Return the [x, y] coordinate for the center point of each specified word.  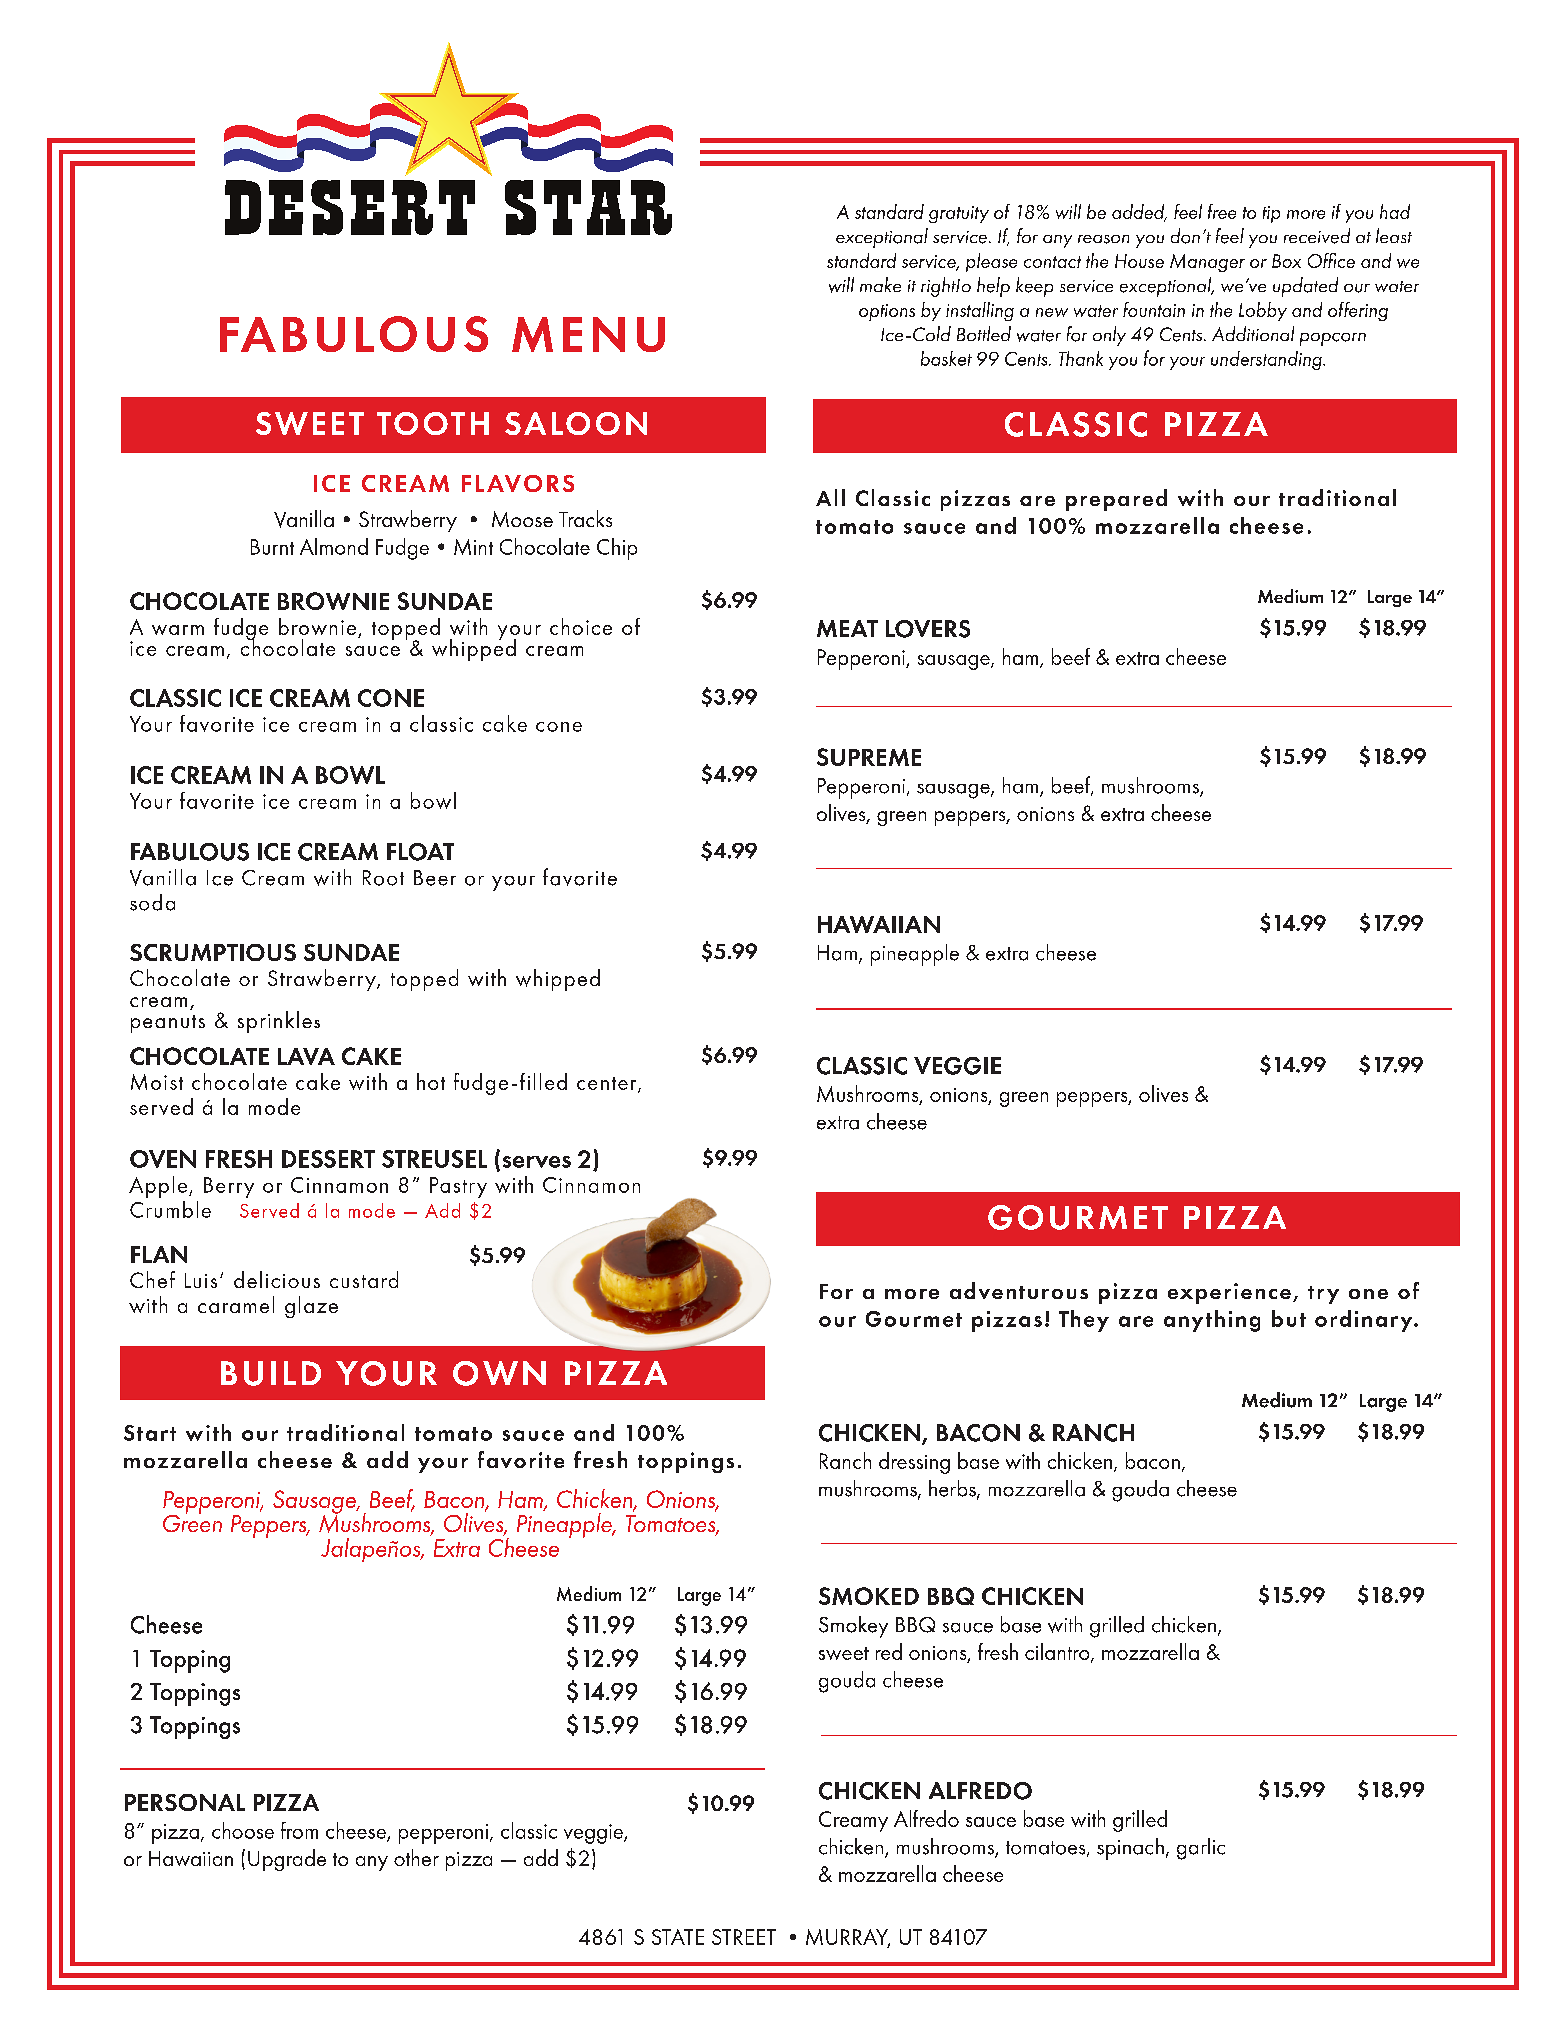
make [880, 284]
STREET [744, 1937]
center [608, 1084]
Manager [1207, 263]
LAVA [306, 1056]
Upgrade [287, 1860]
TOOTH [433, 423]
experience [1229, 1293]
